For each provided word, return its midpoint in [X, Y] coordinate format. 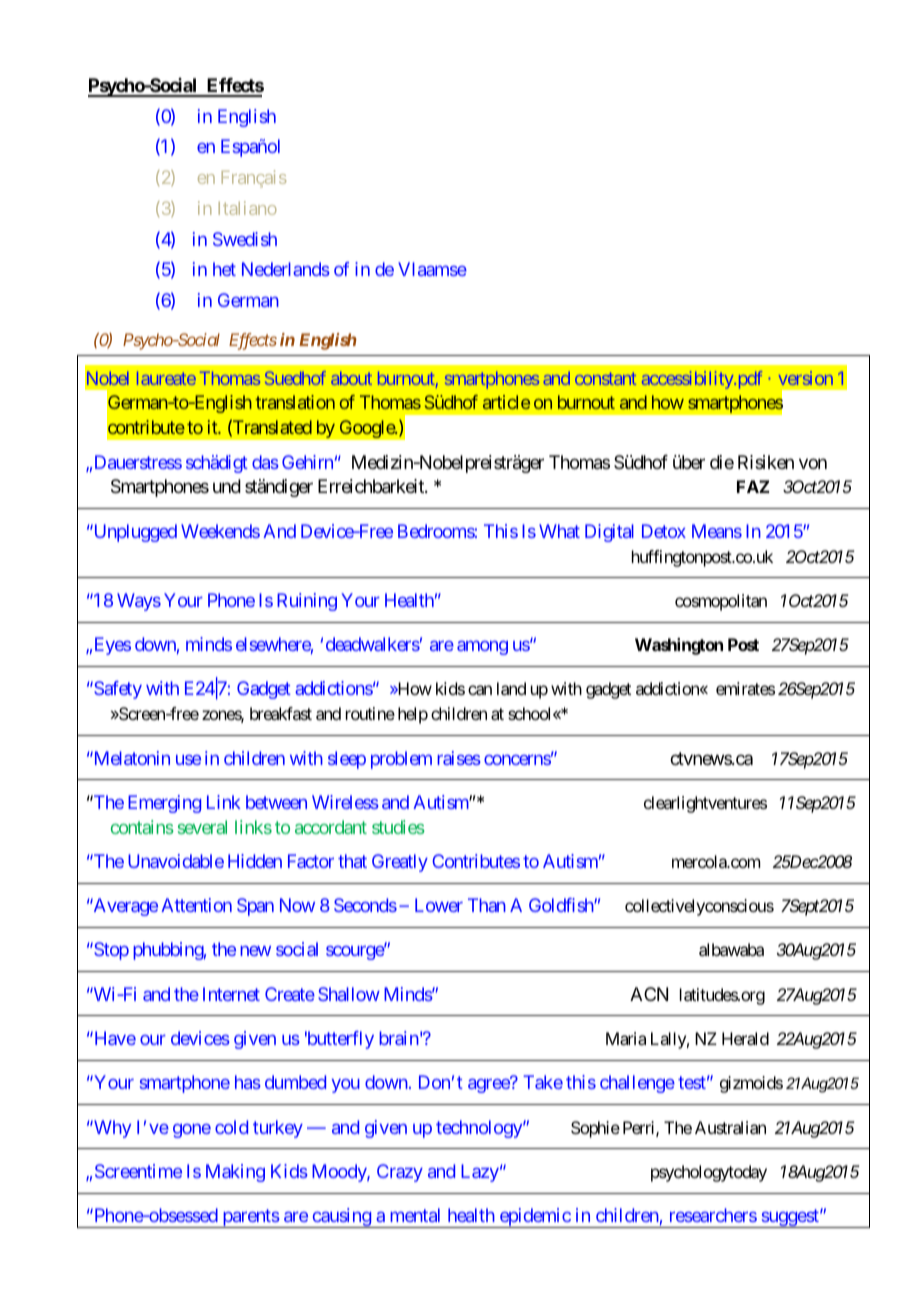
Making [235, 1173]
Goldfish [562, 905]
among [482, 648]
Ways [139, 602]
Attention [196, 905]
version [806, 378]
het [224, 269]
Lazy [480, 1173]
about [351, 378]
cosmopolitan [721, 602]
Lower [439, 905]
